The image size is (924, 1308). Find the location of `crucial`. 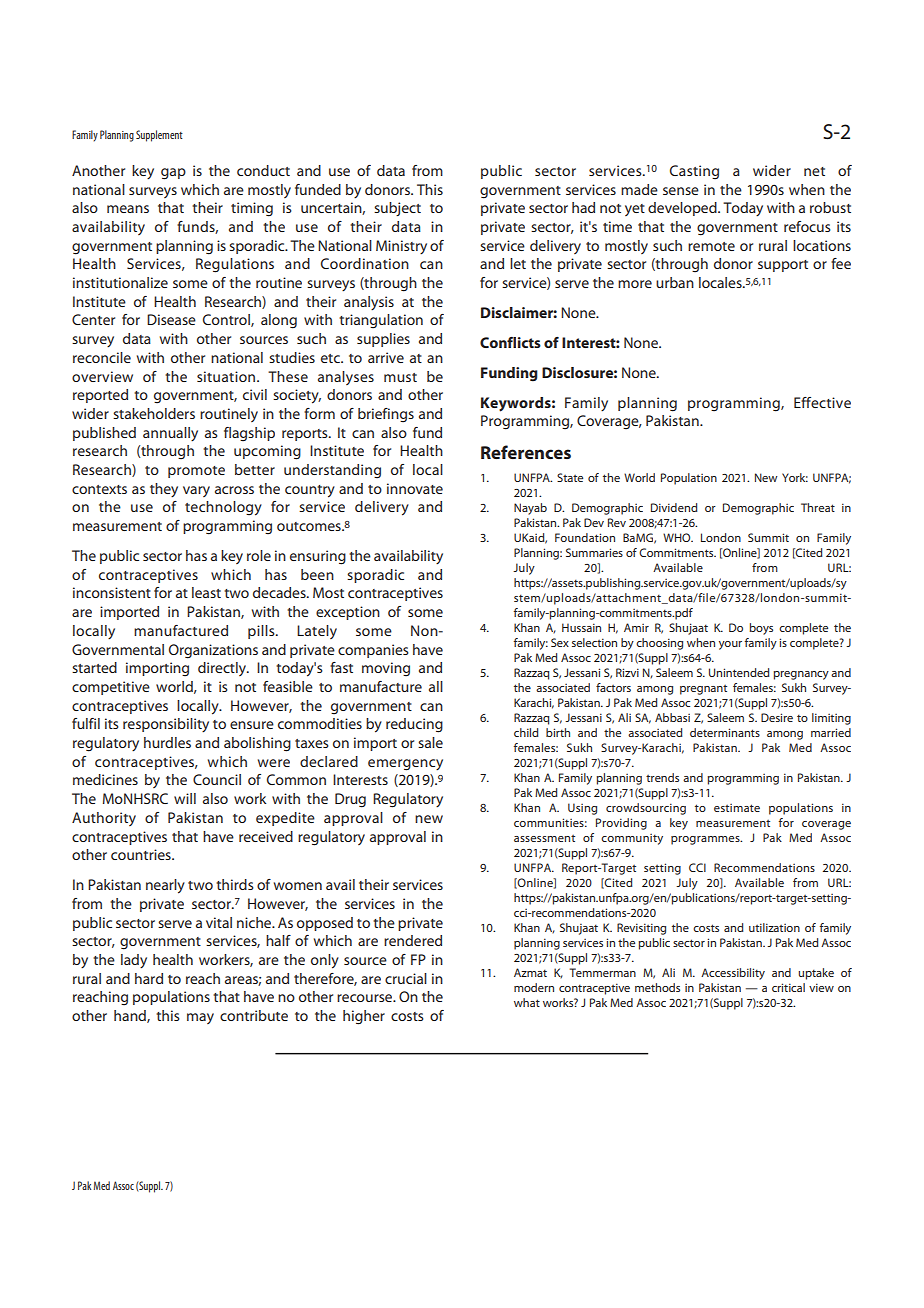

crucial is located at coordinates (406, 978).
